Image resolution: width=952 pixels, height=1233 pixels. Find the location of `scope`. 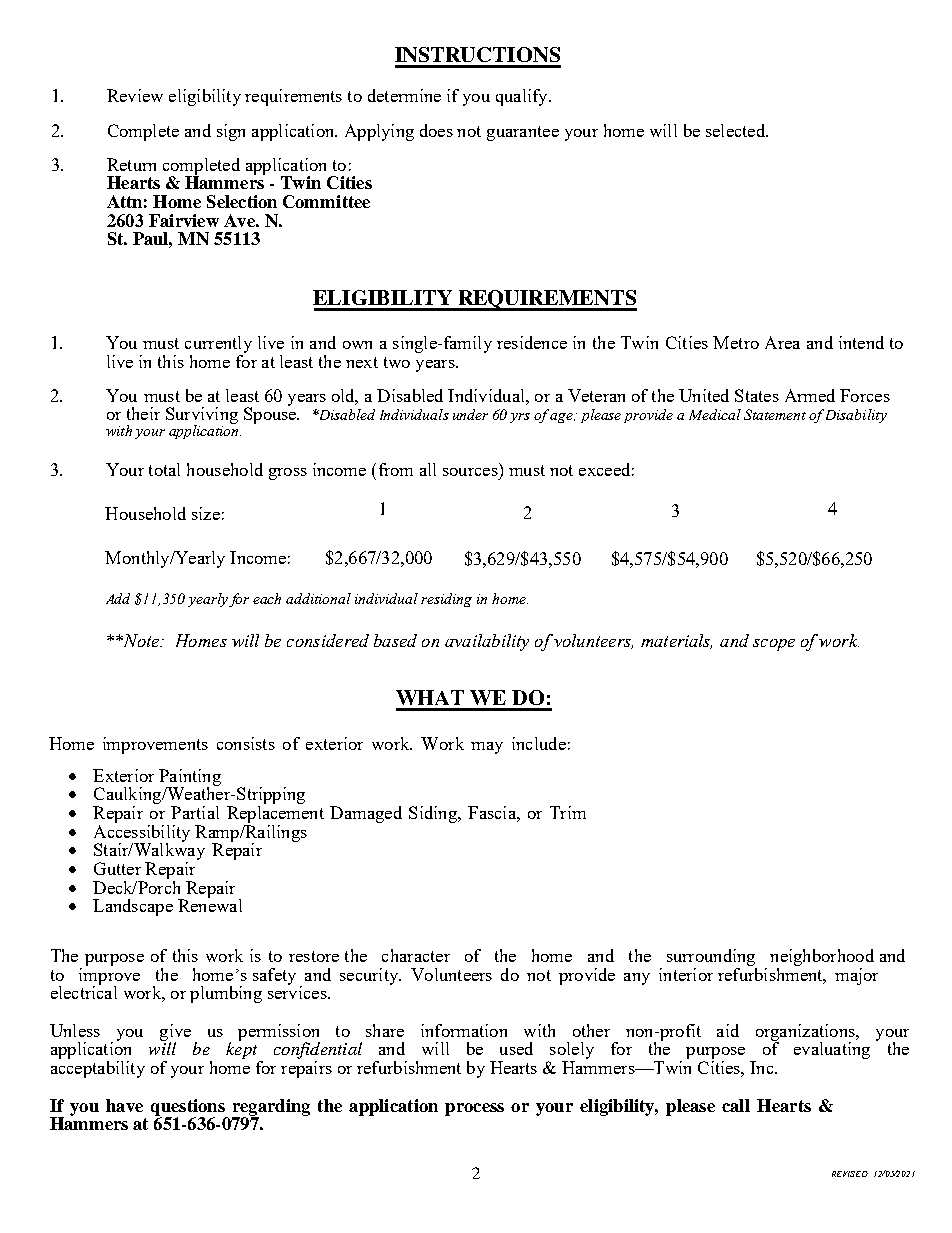

scope is located at coordinates (774, 645).
